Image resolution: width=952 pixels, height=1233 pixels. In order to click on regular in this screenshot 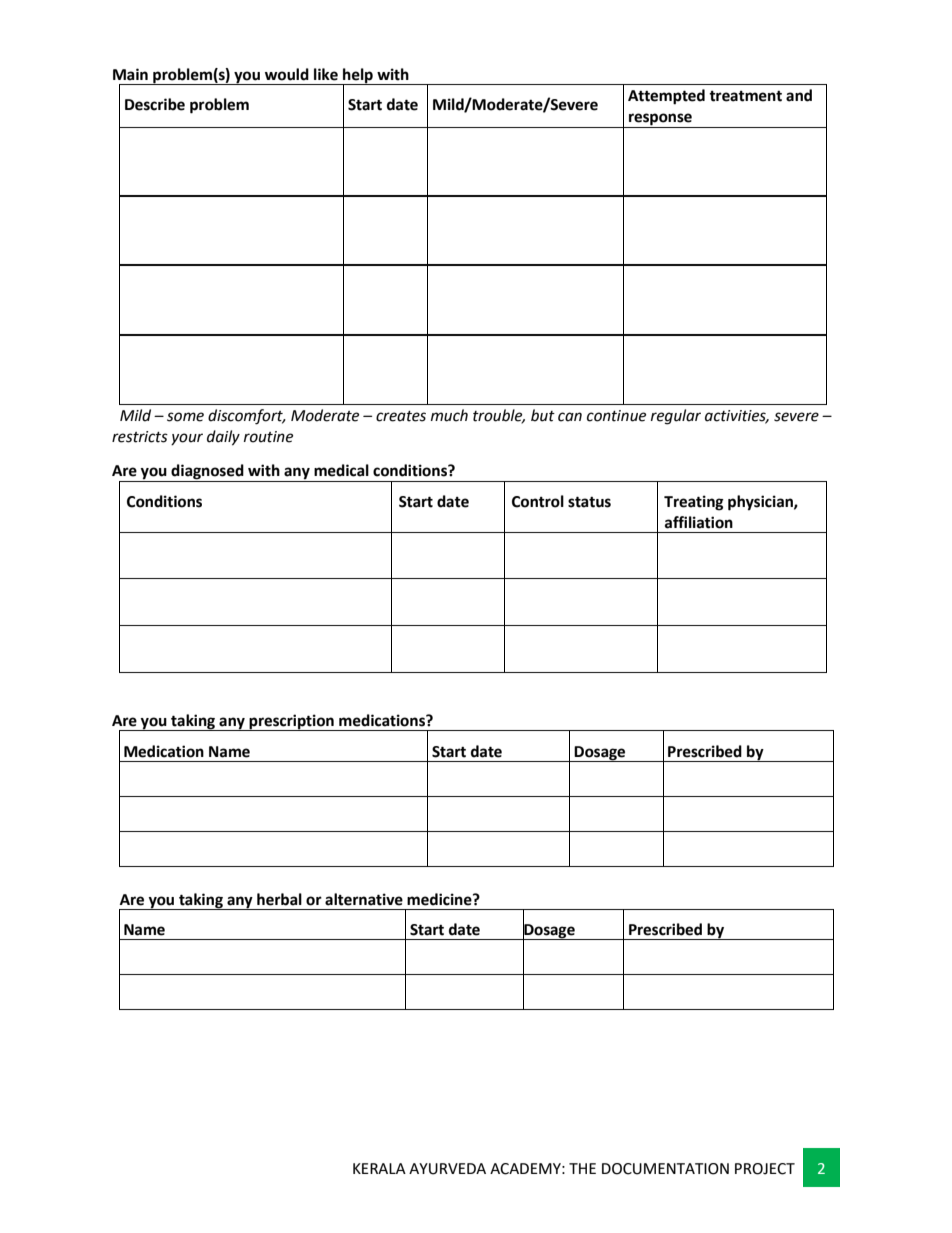, I will do `click(676, 417)`.
